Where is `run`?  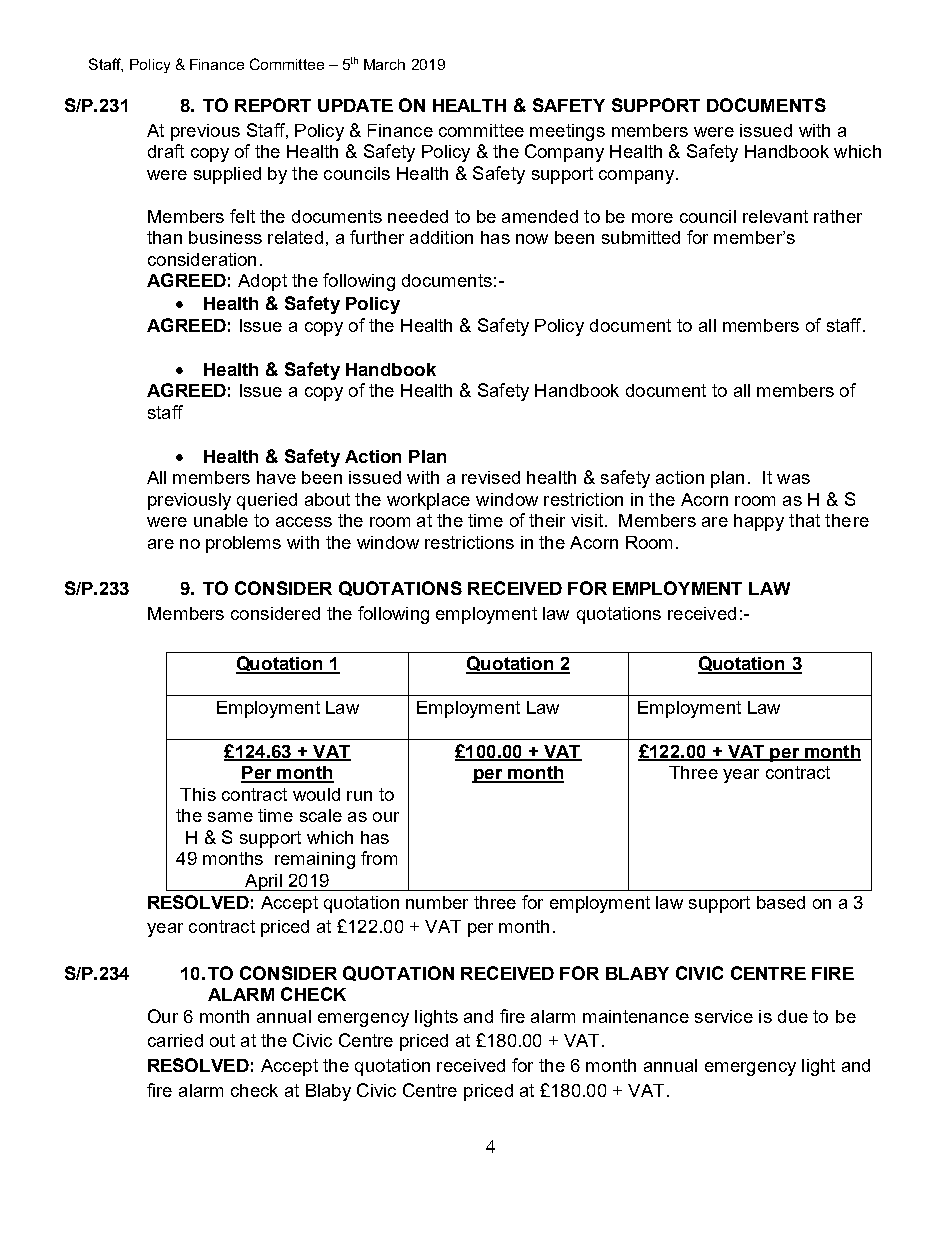 run is located at coordinates (359, 796).
